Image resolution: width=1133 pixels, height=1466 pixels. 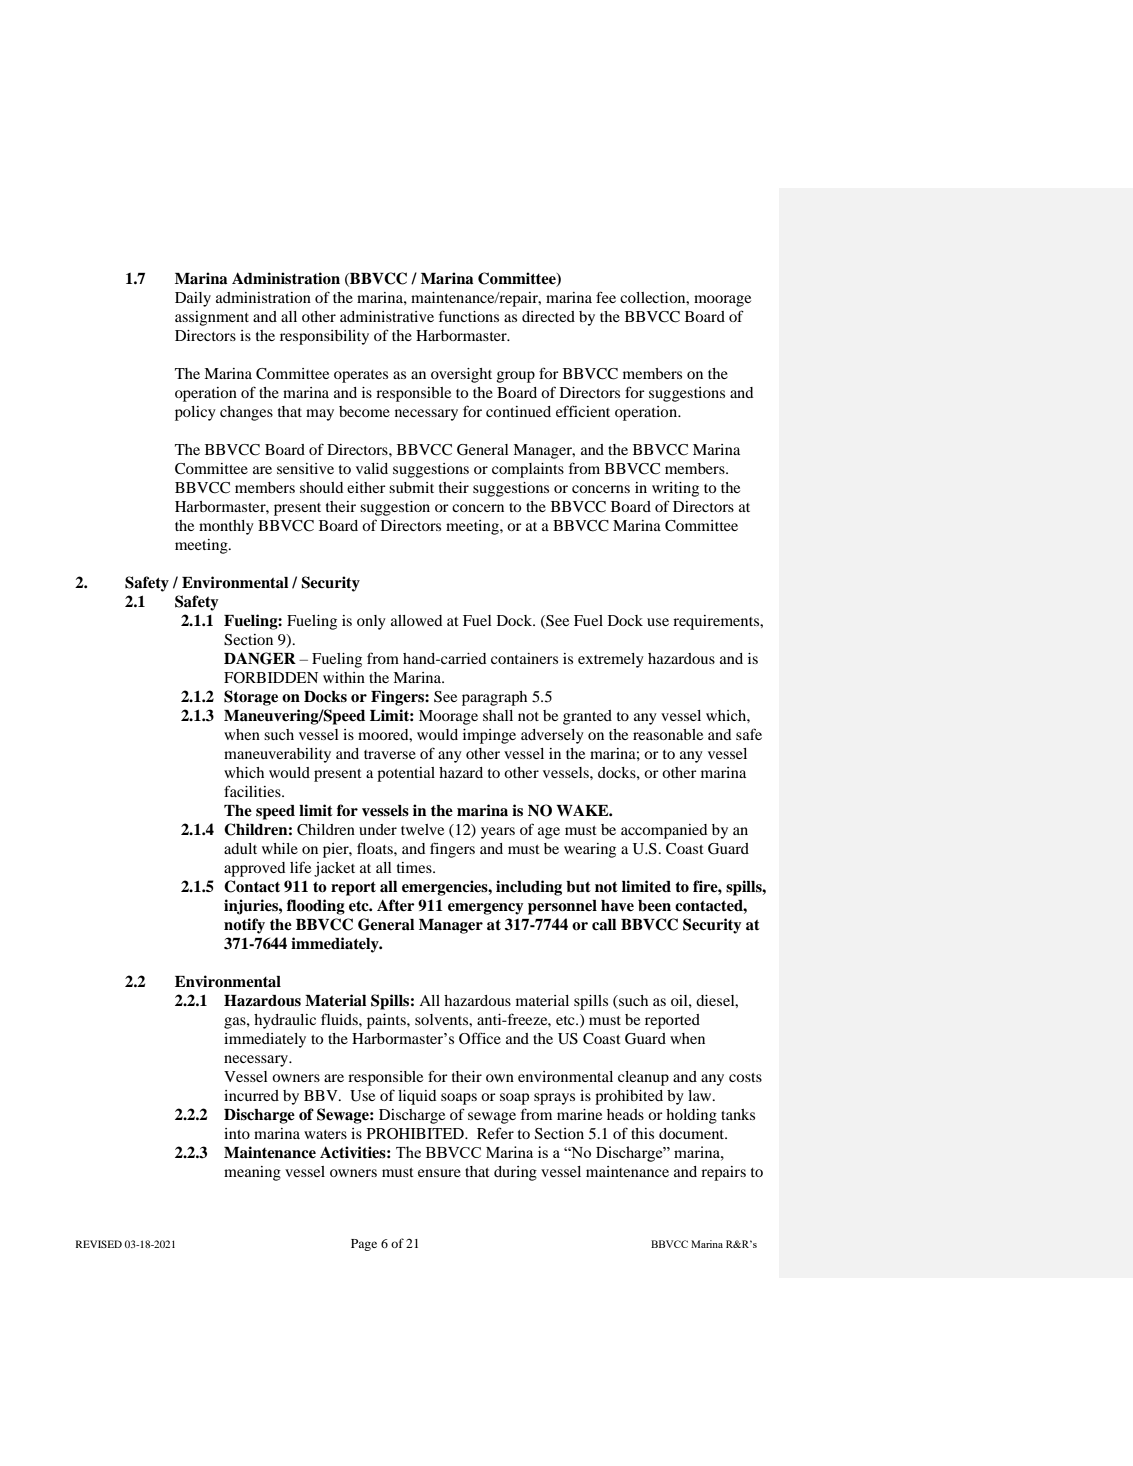 I want to click on allowed, so click(x=417, y=620).
